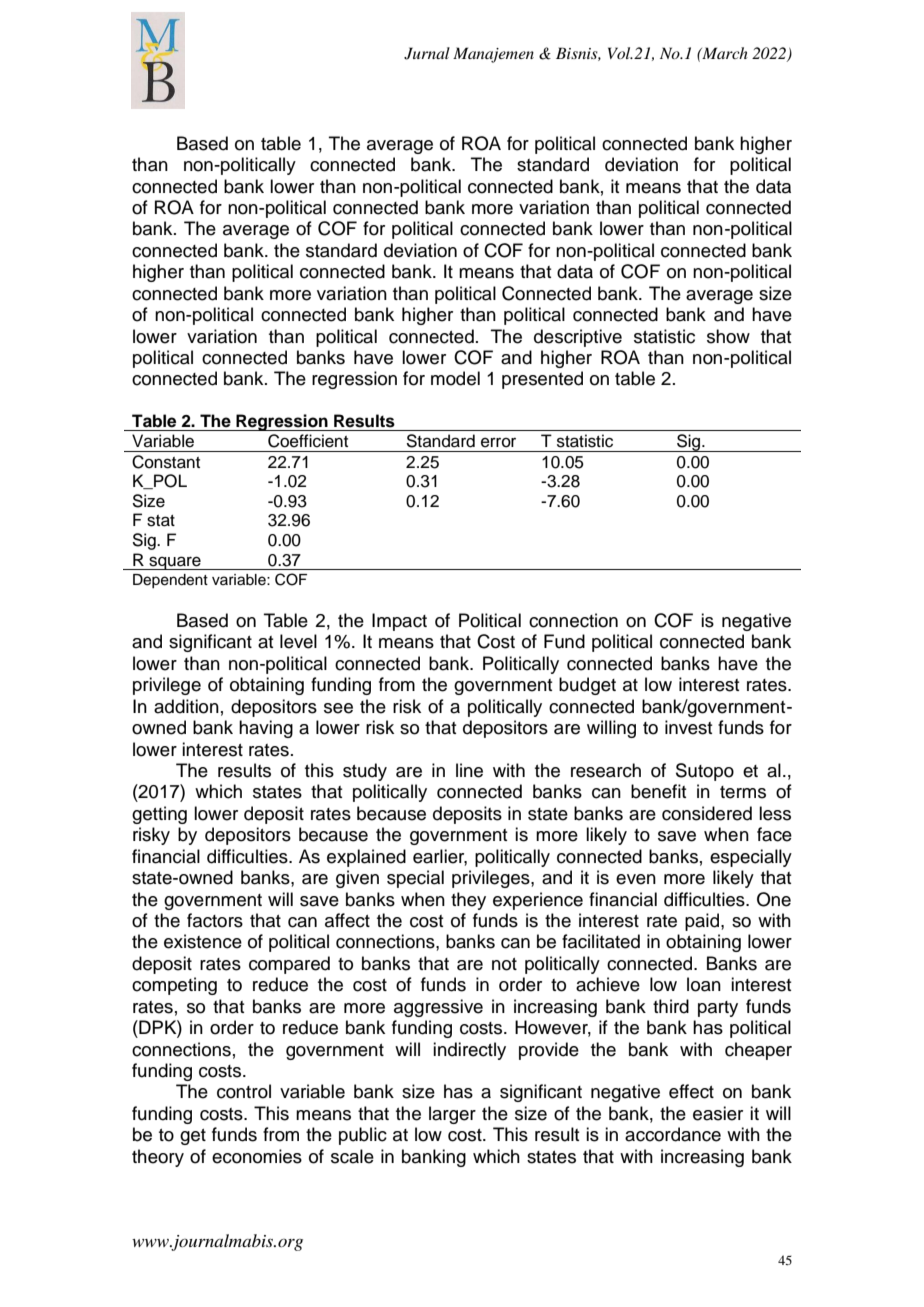  What do you see at coordinates (724, 53) in the screenshot?
I see `March` at bounding box center [724, 53].
